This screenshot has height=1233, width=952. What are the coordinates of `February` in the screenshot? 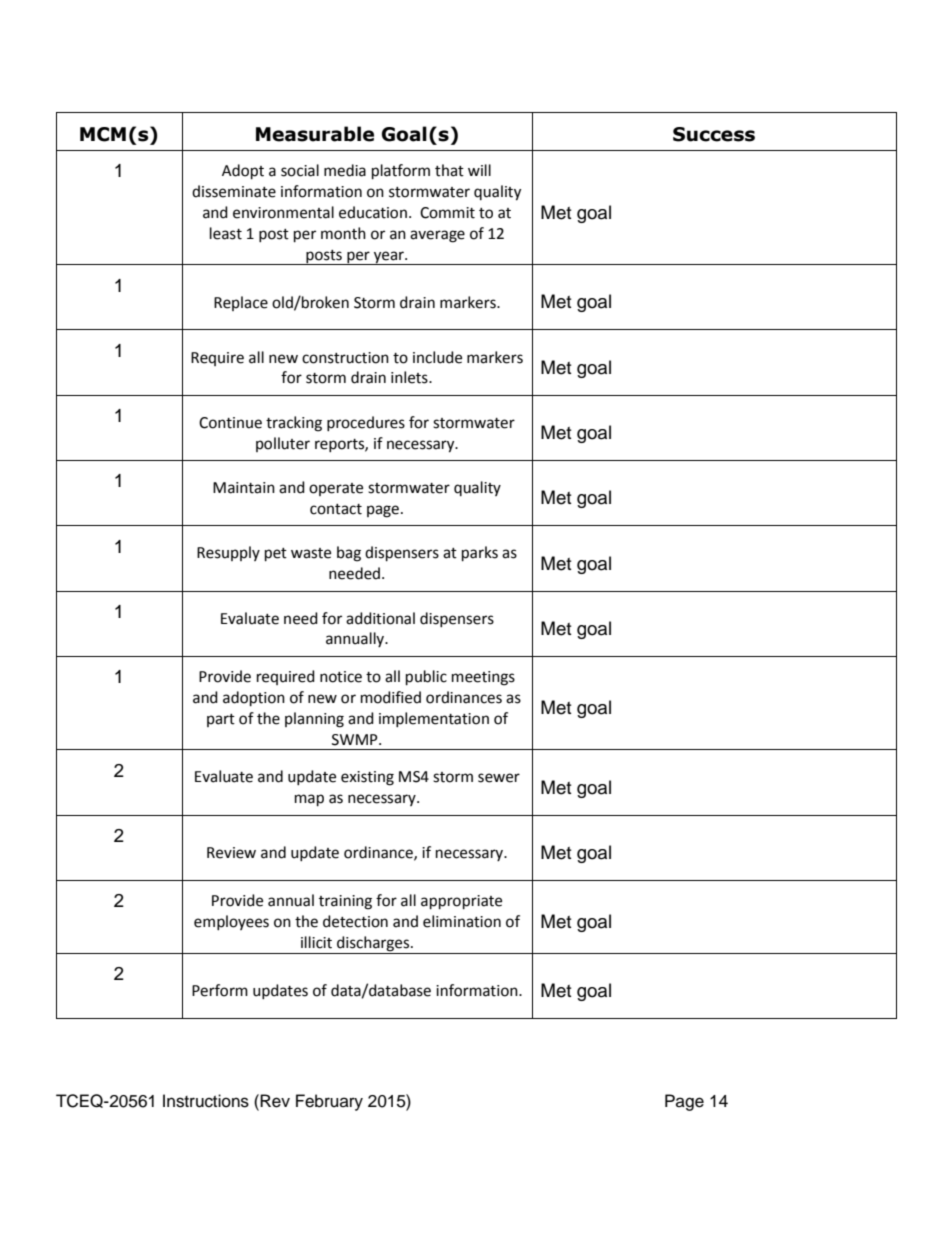 It's located at (329, 1102).
